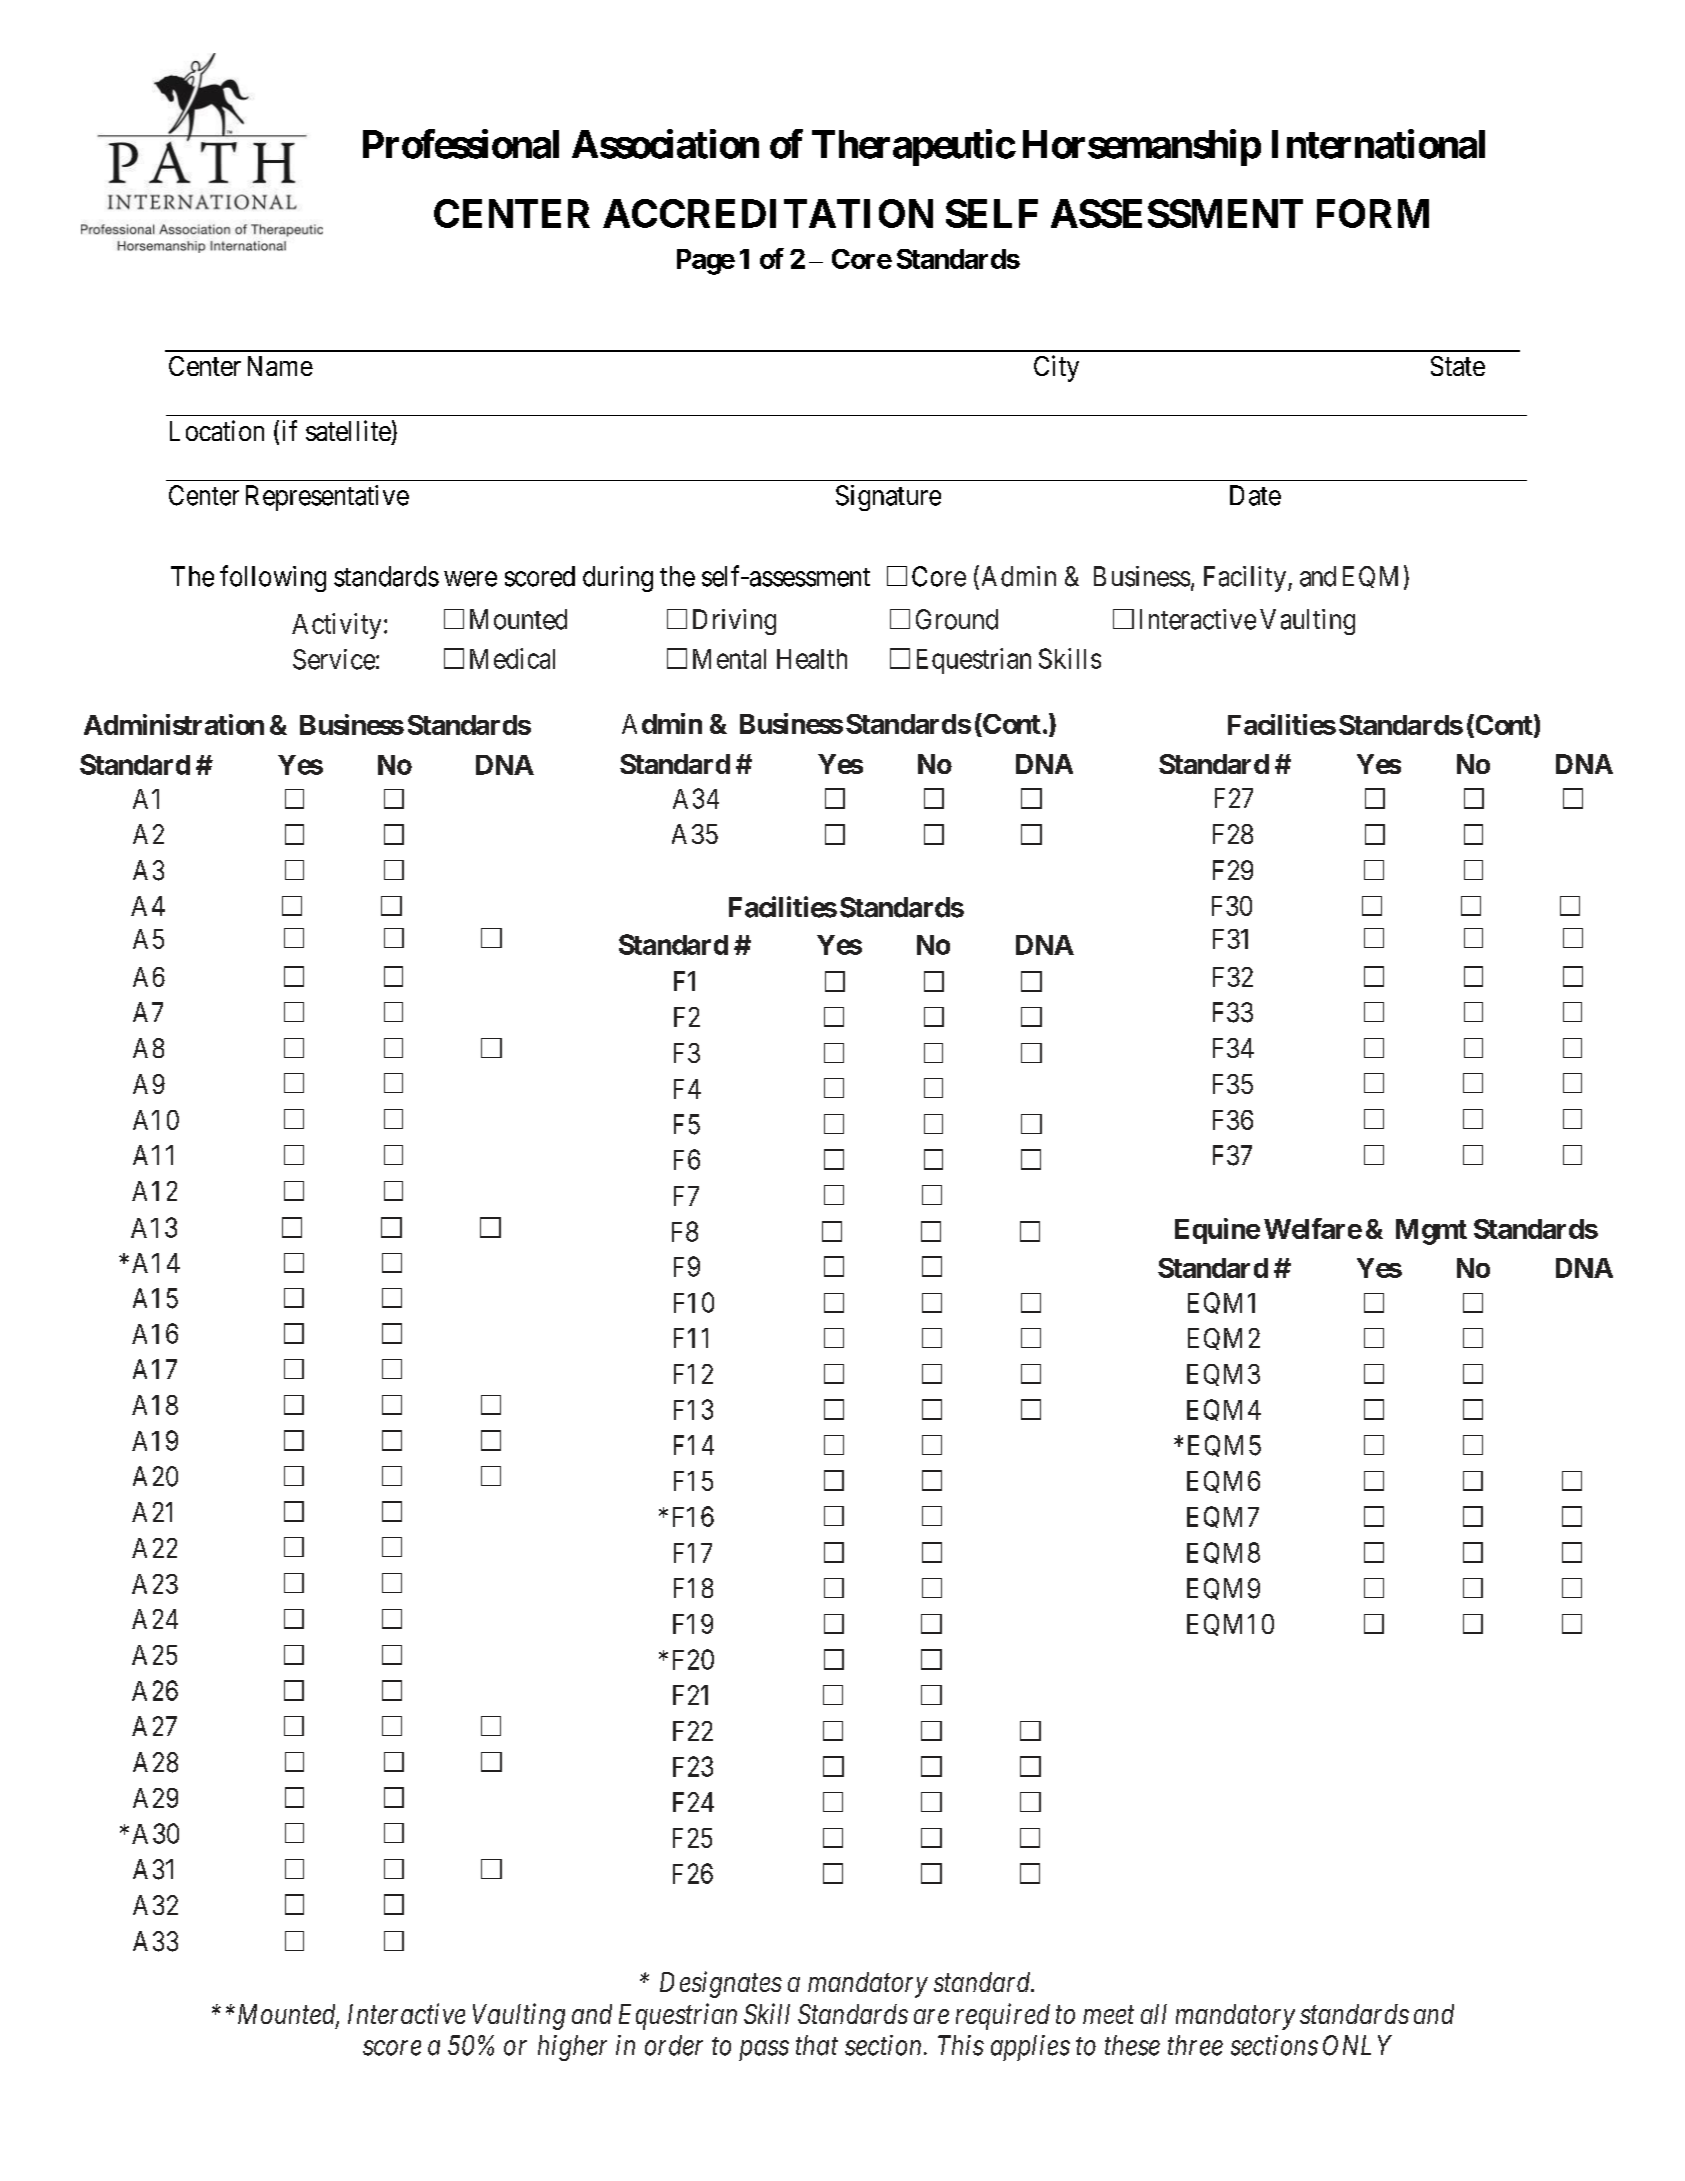 This screenshot has width=1685, height=2181. Describe the element at coordinates (817, 2045) in the screenshot. I see `that` at that location.
